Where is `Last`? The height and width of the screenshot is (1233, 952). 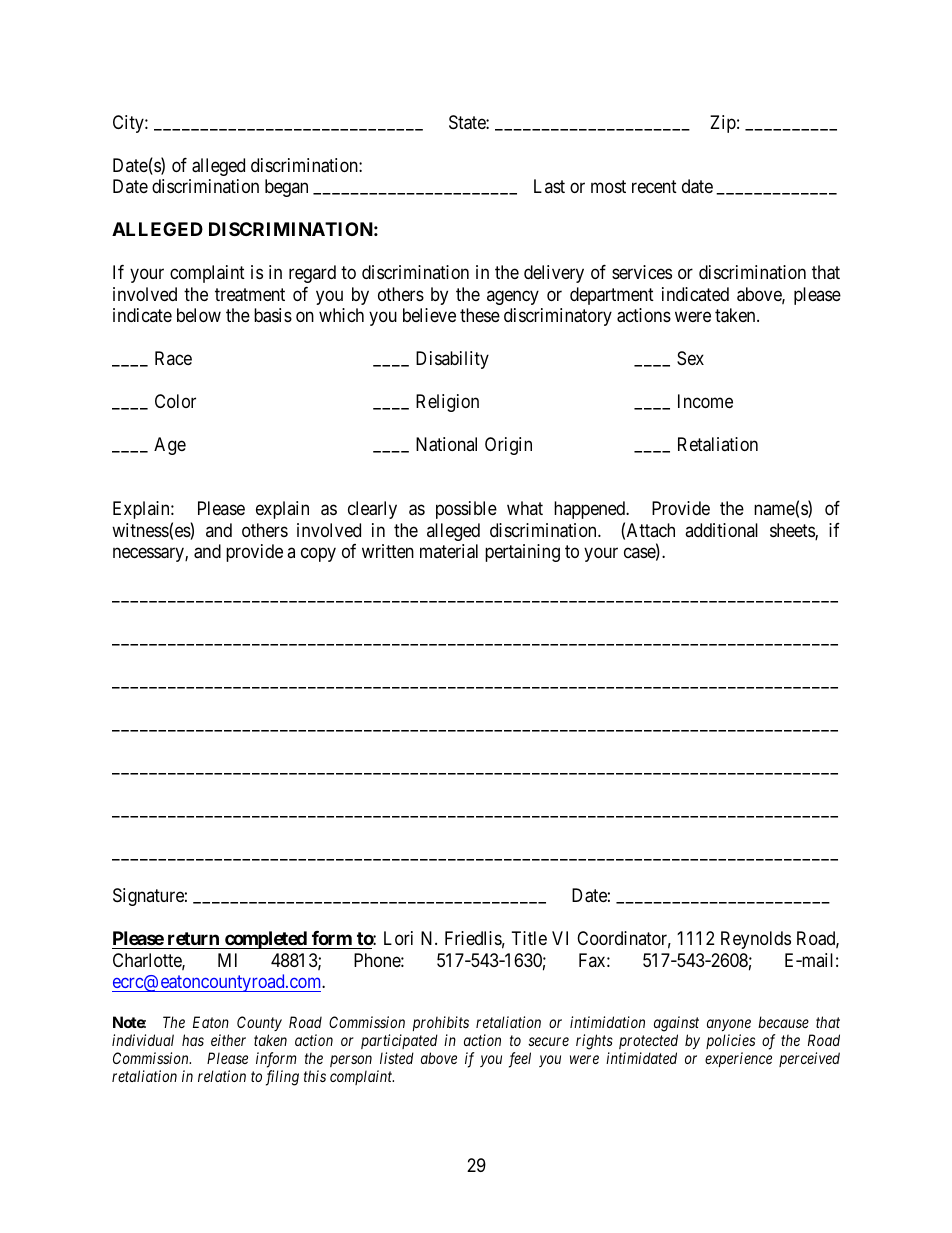
Last is located at coordinates (549, 186).
